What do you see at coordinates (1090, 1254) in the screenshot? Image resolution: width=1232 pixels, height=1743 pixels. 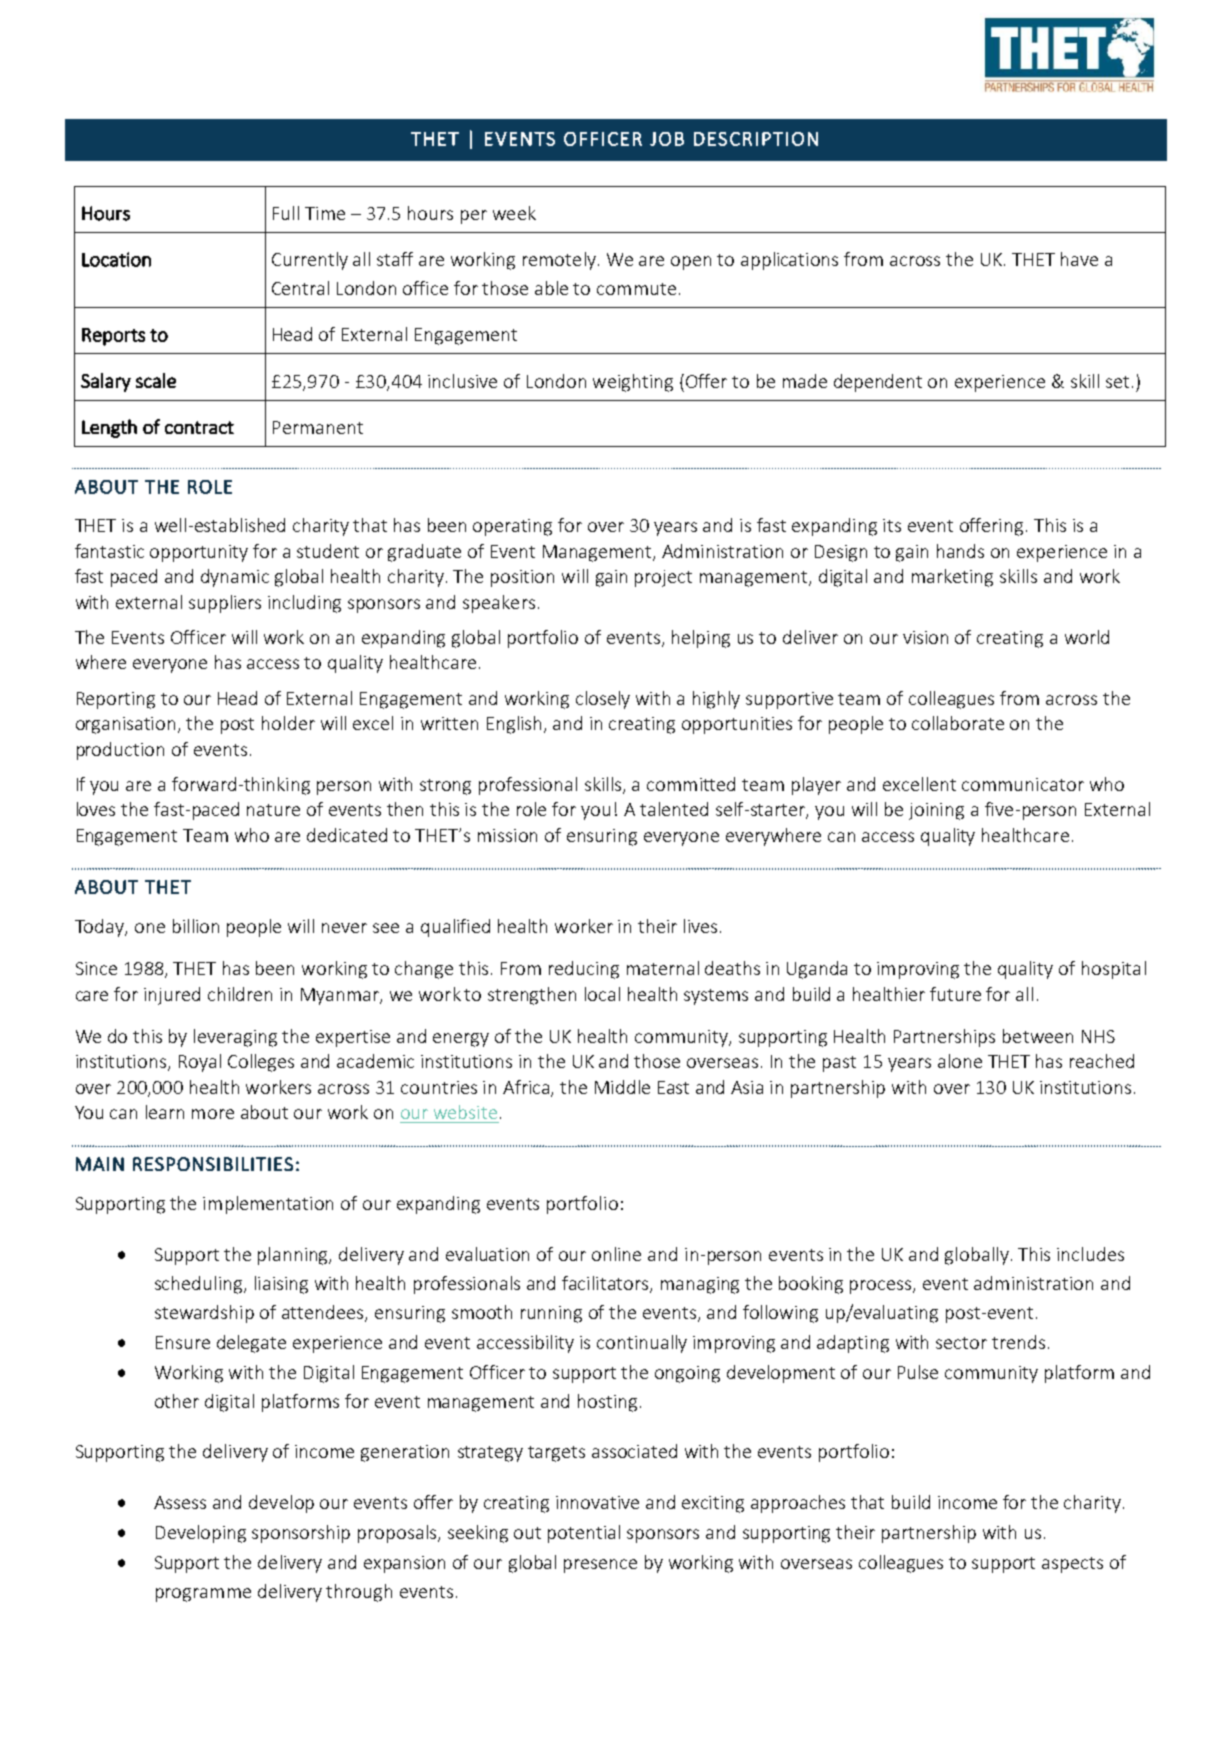 I see `includes` at bounding box center [1090, 1254].
